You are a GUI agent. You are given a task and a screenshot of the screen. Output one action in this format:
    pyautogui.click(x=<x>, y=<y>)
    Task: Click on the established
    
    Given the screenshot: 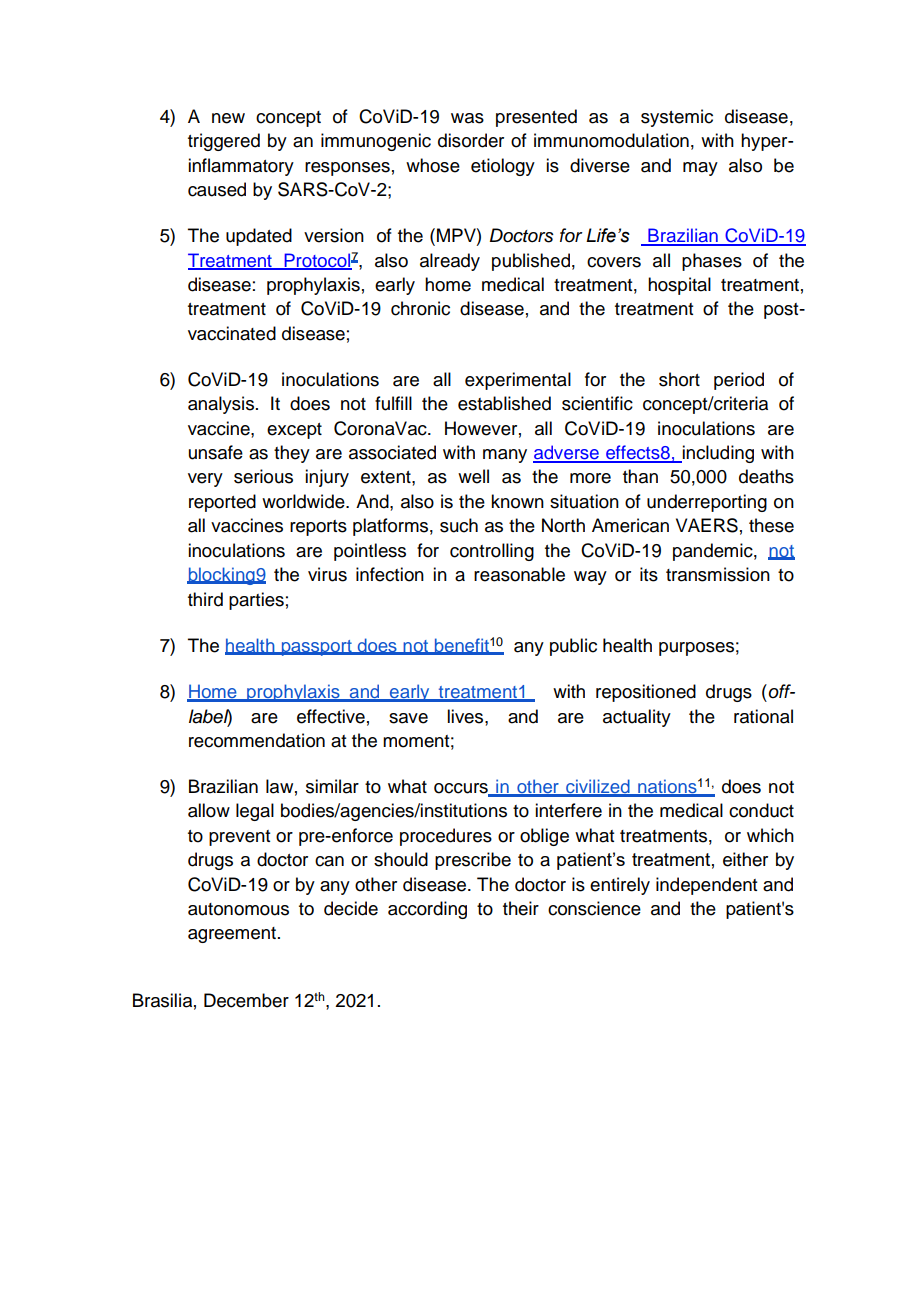 What is the action you would take?
    pyautogui.click(x=504, y=403)
